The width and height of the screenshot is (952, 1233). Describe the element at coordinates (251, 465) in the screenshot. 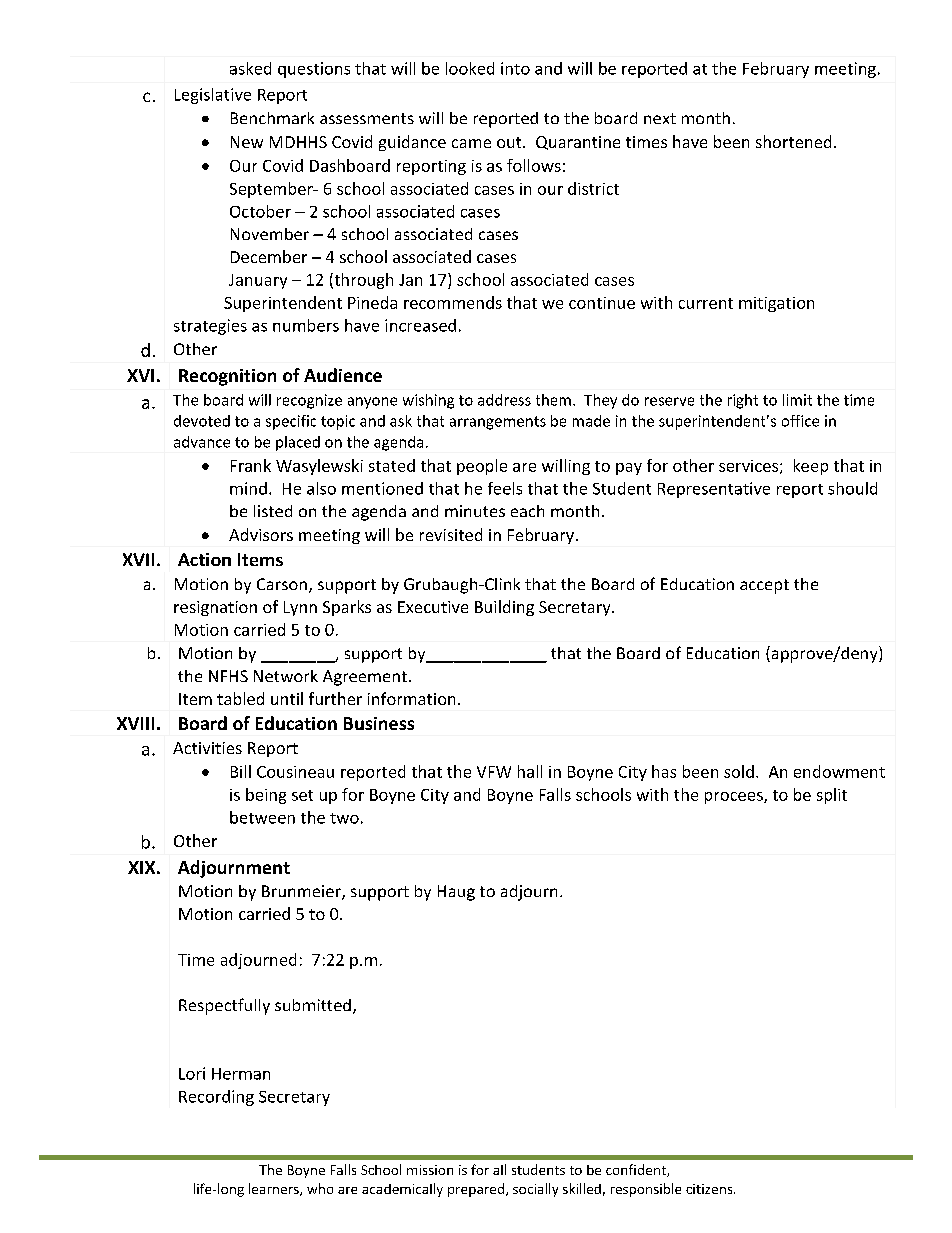

I see `Frank` at that location.
